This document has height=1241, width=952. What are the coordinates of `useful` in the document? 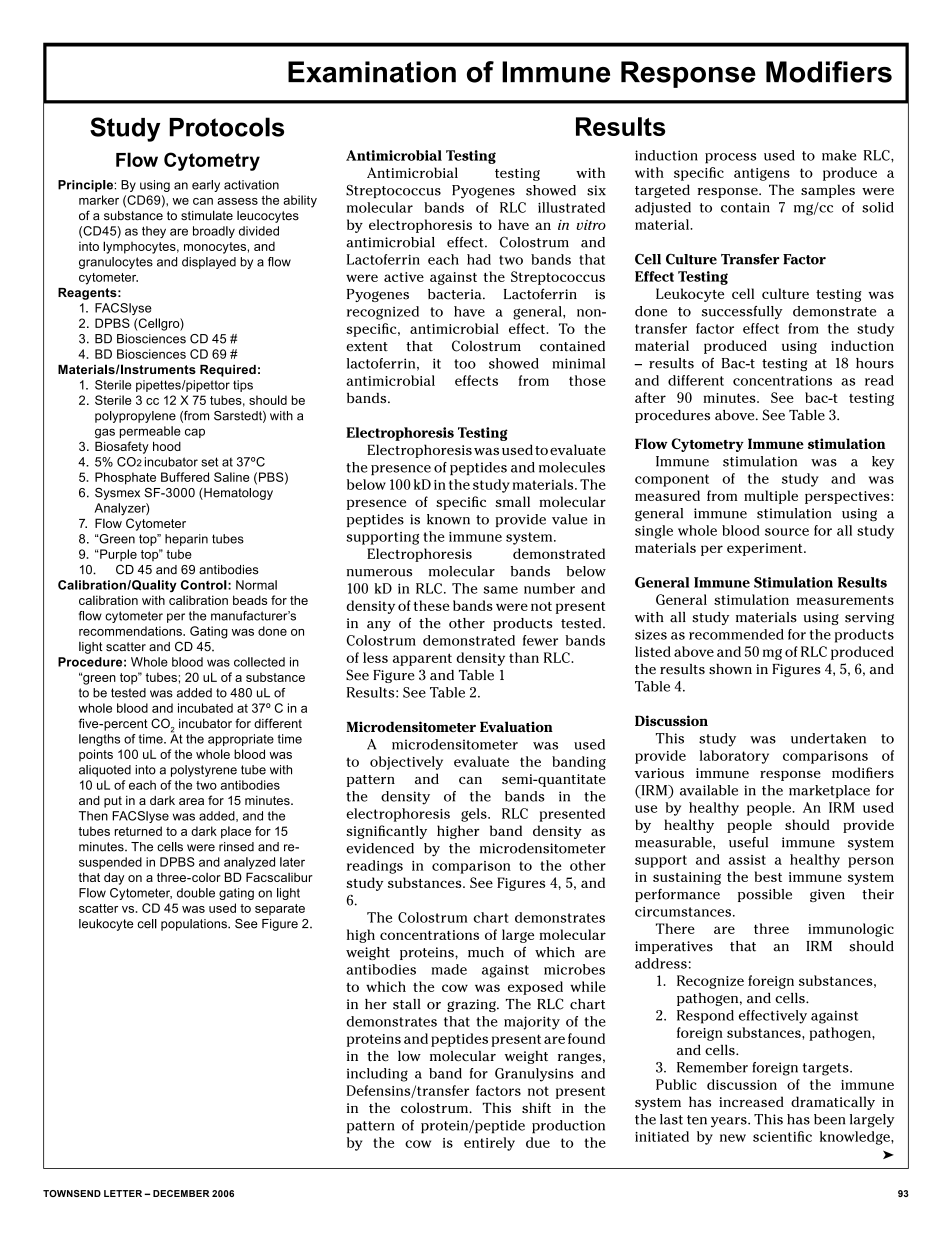 It's located at (748, 842).
